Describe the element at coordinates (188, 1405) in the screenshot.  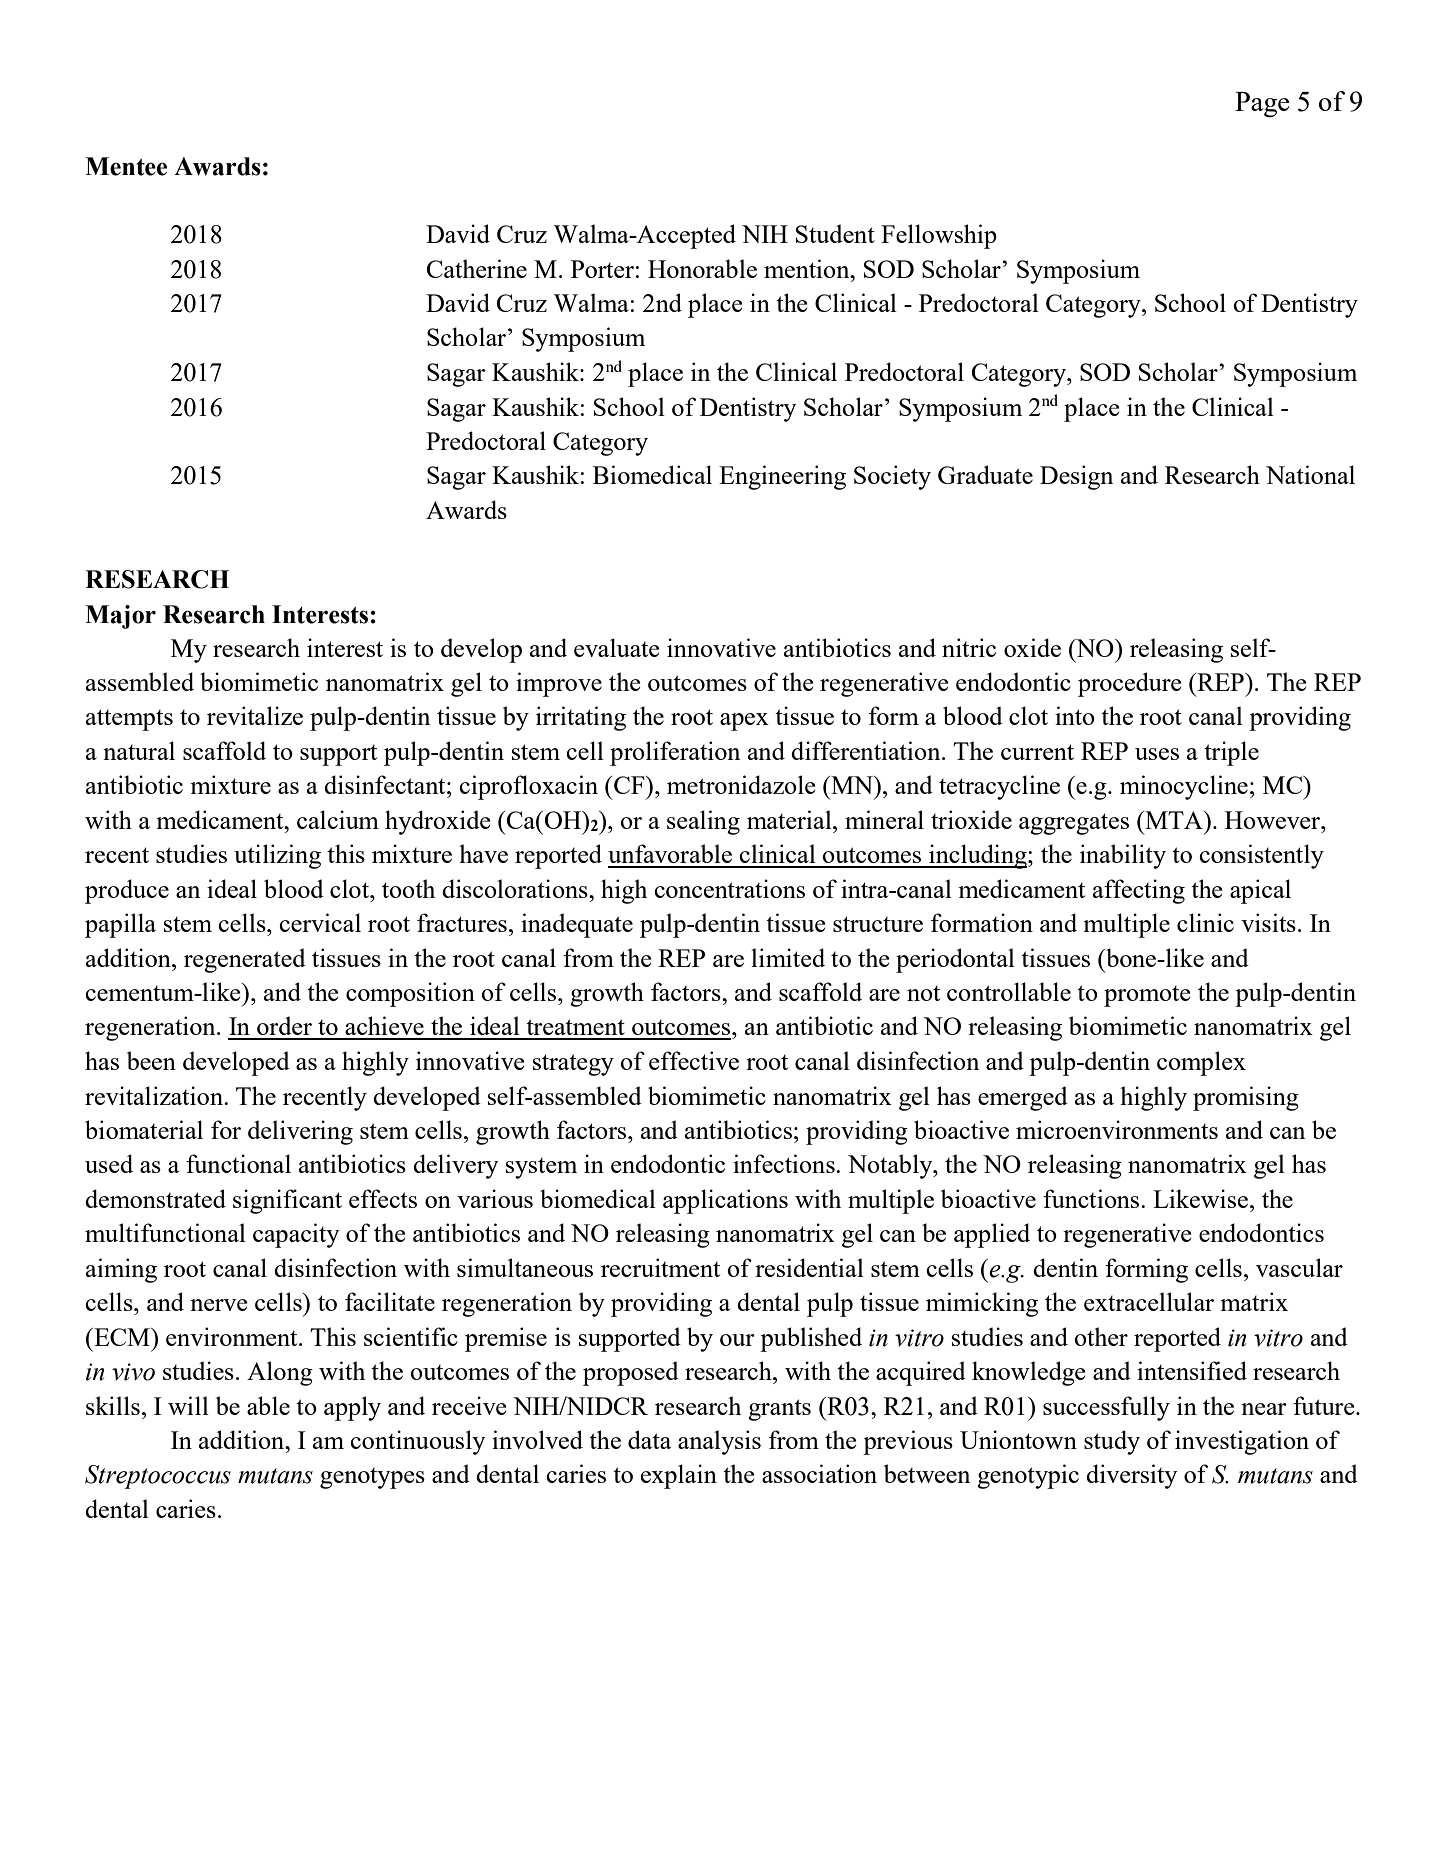
I see `will` at that location.
